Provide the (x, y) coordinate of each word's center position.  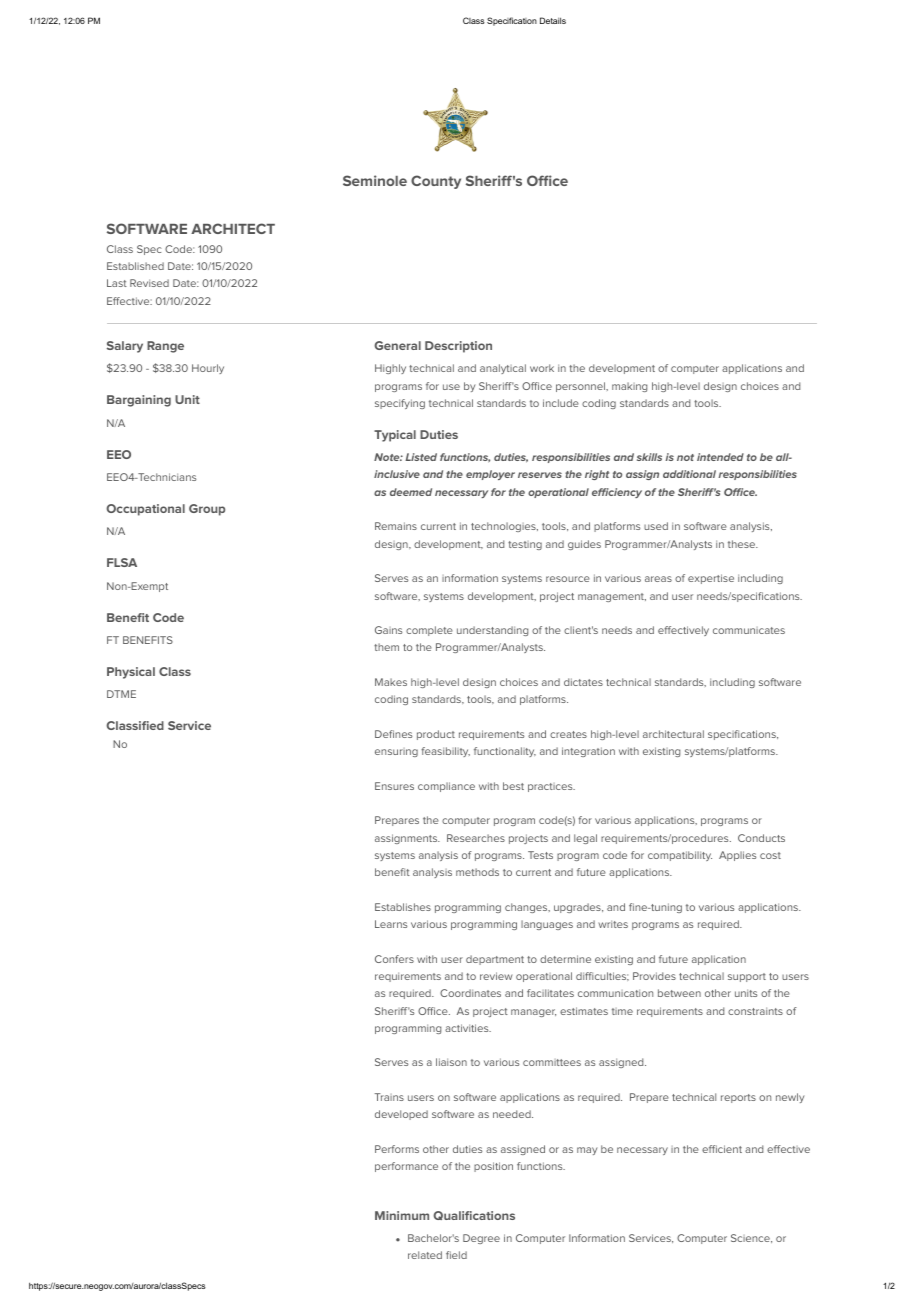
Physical (131, 673)
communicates (749, 630)
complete (429, 631)
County (436, 182)
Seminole (375, 180)
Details (553, 20)
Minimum (402, 1215)
